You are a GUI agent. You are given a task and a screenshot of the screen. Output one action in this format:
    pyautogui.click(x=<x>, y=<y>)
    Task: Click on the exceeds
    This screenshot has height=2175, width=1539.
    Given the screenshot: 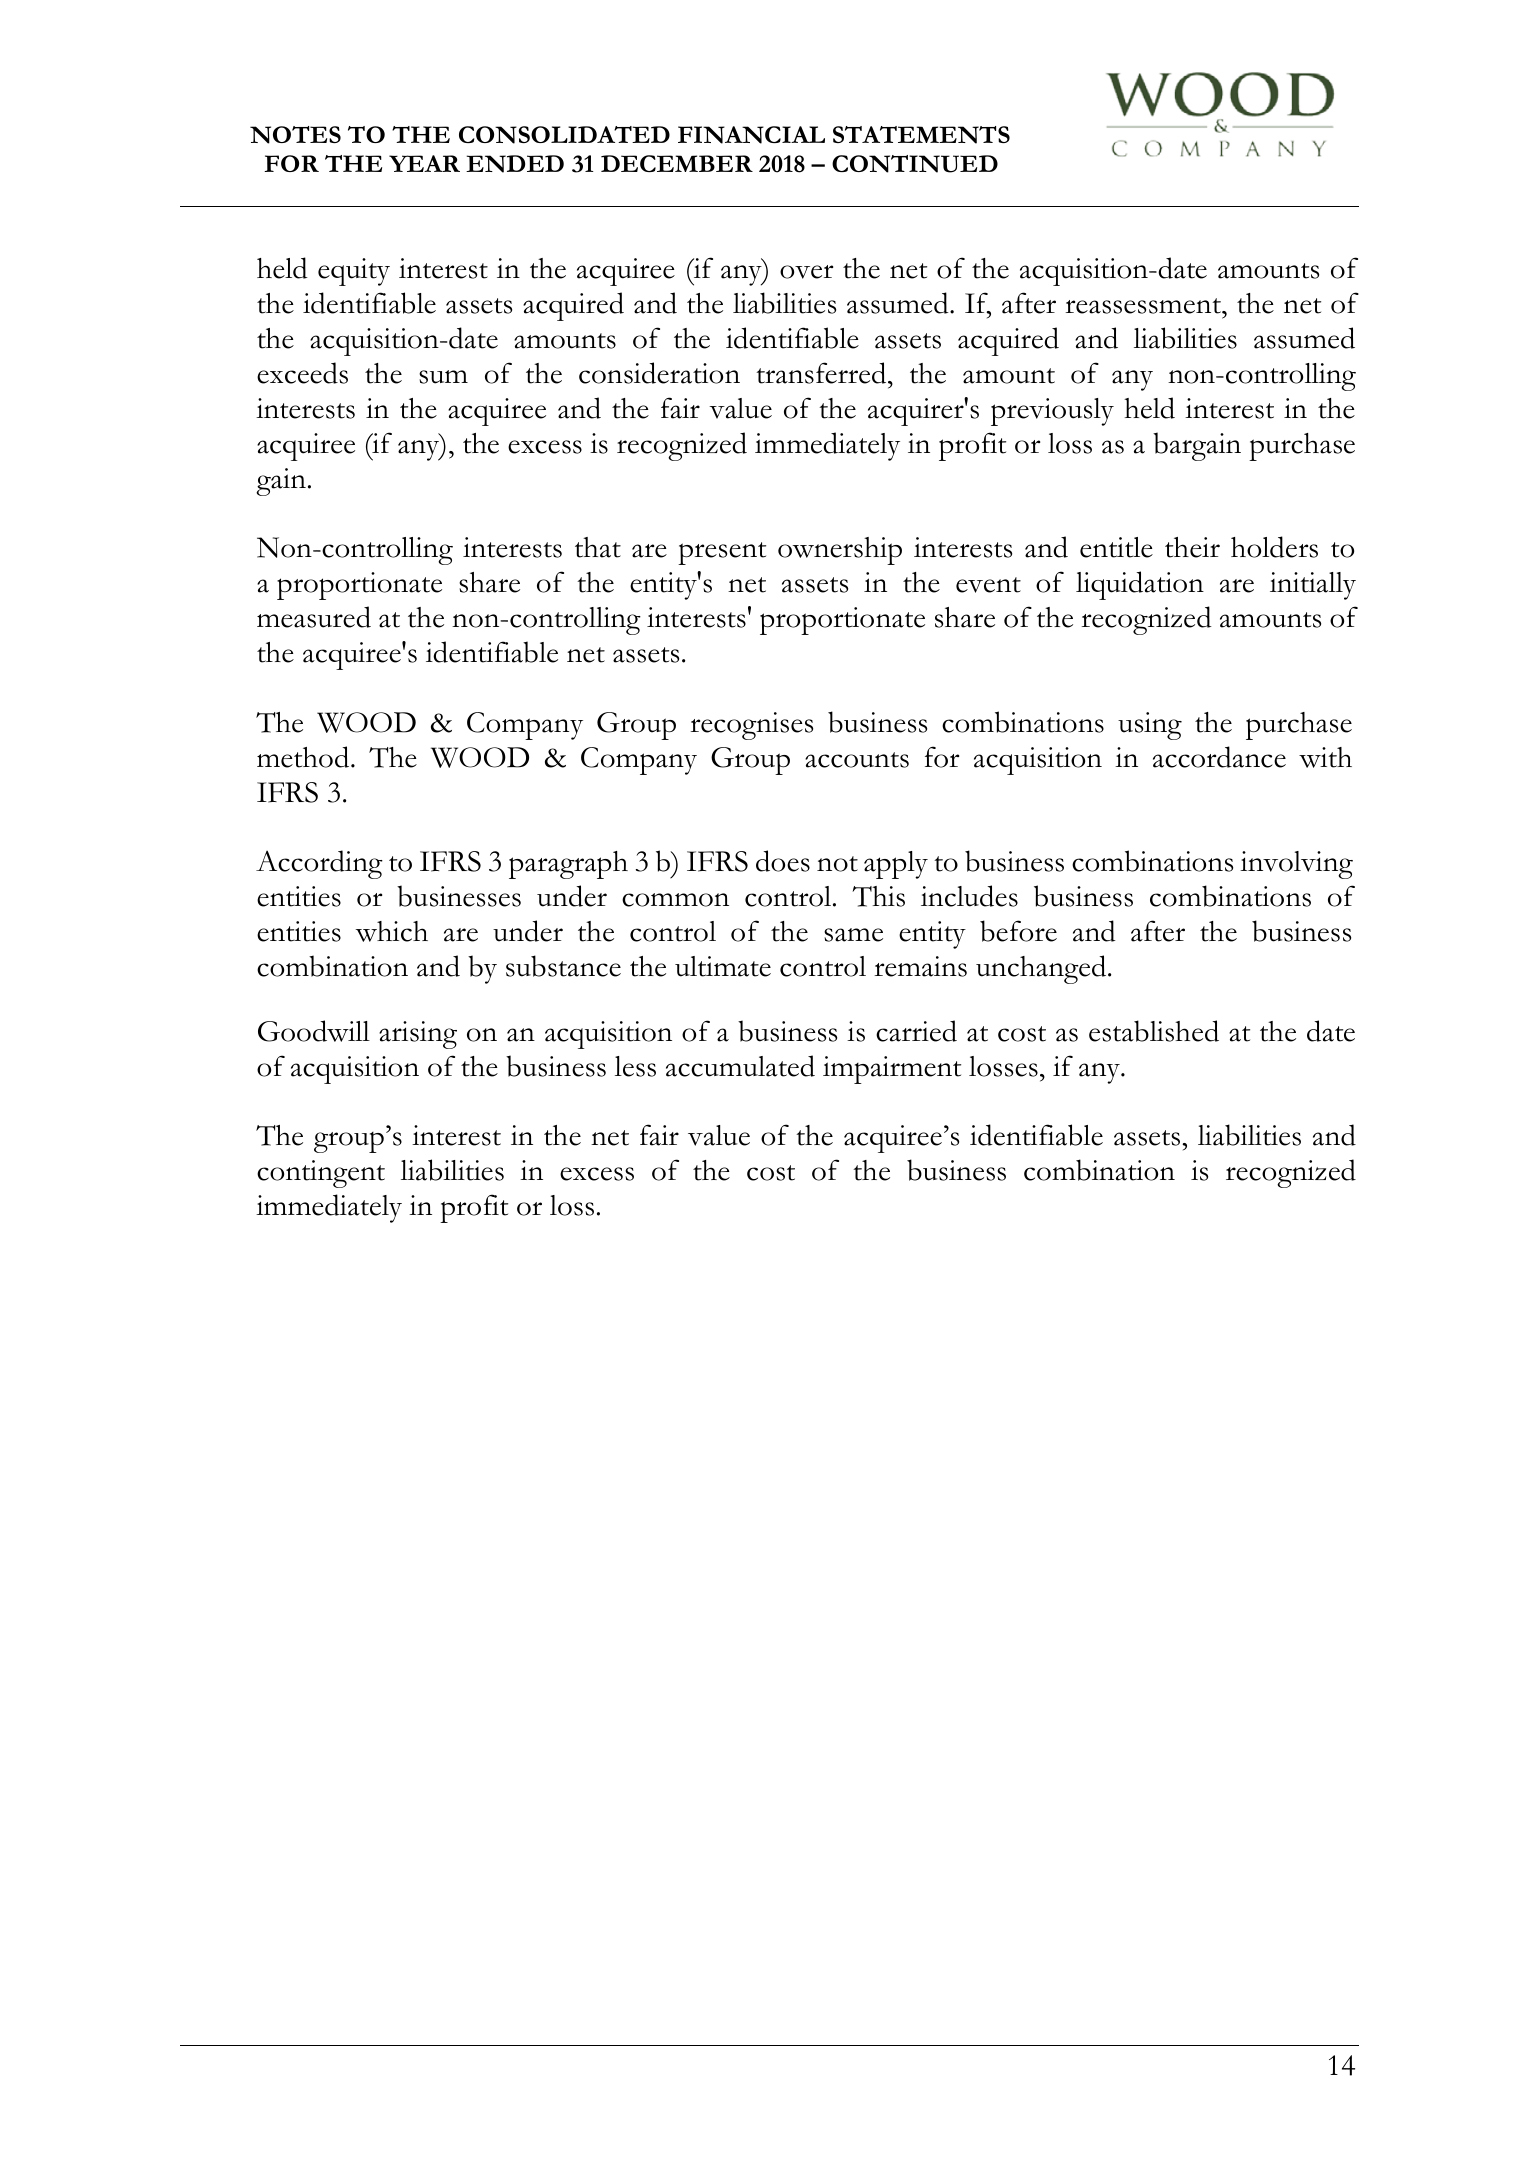 What is the action you would take?
    pyautogui.click(x=302, y=373)
